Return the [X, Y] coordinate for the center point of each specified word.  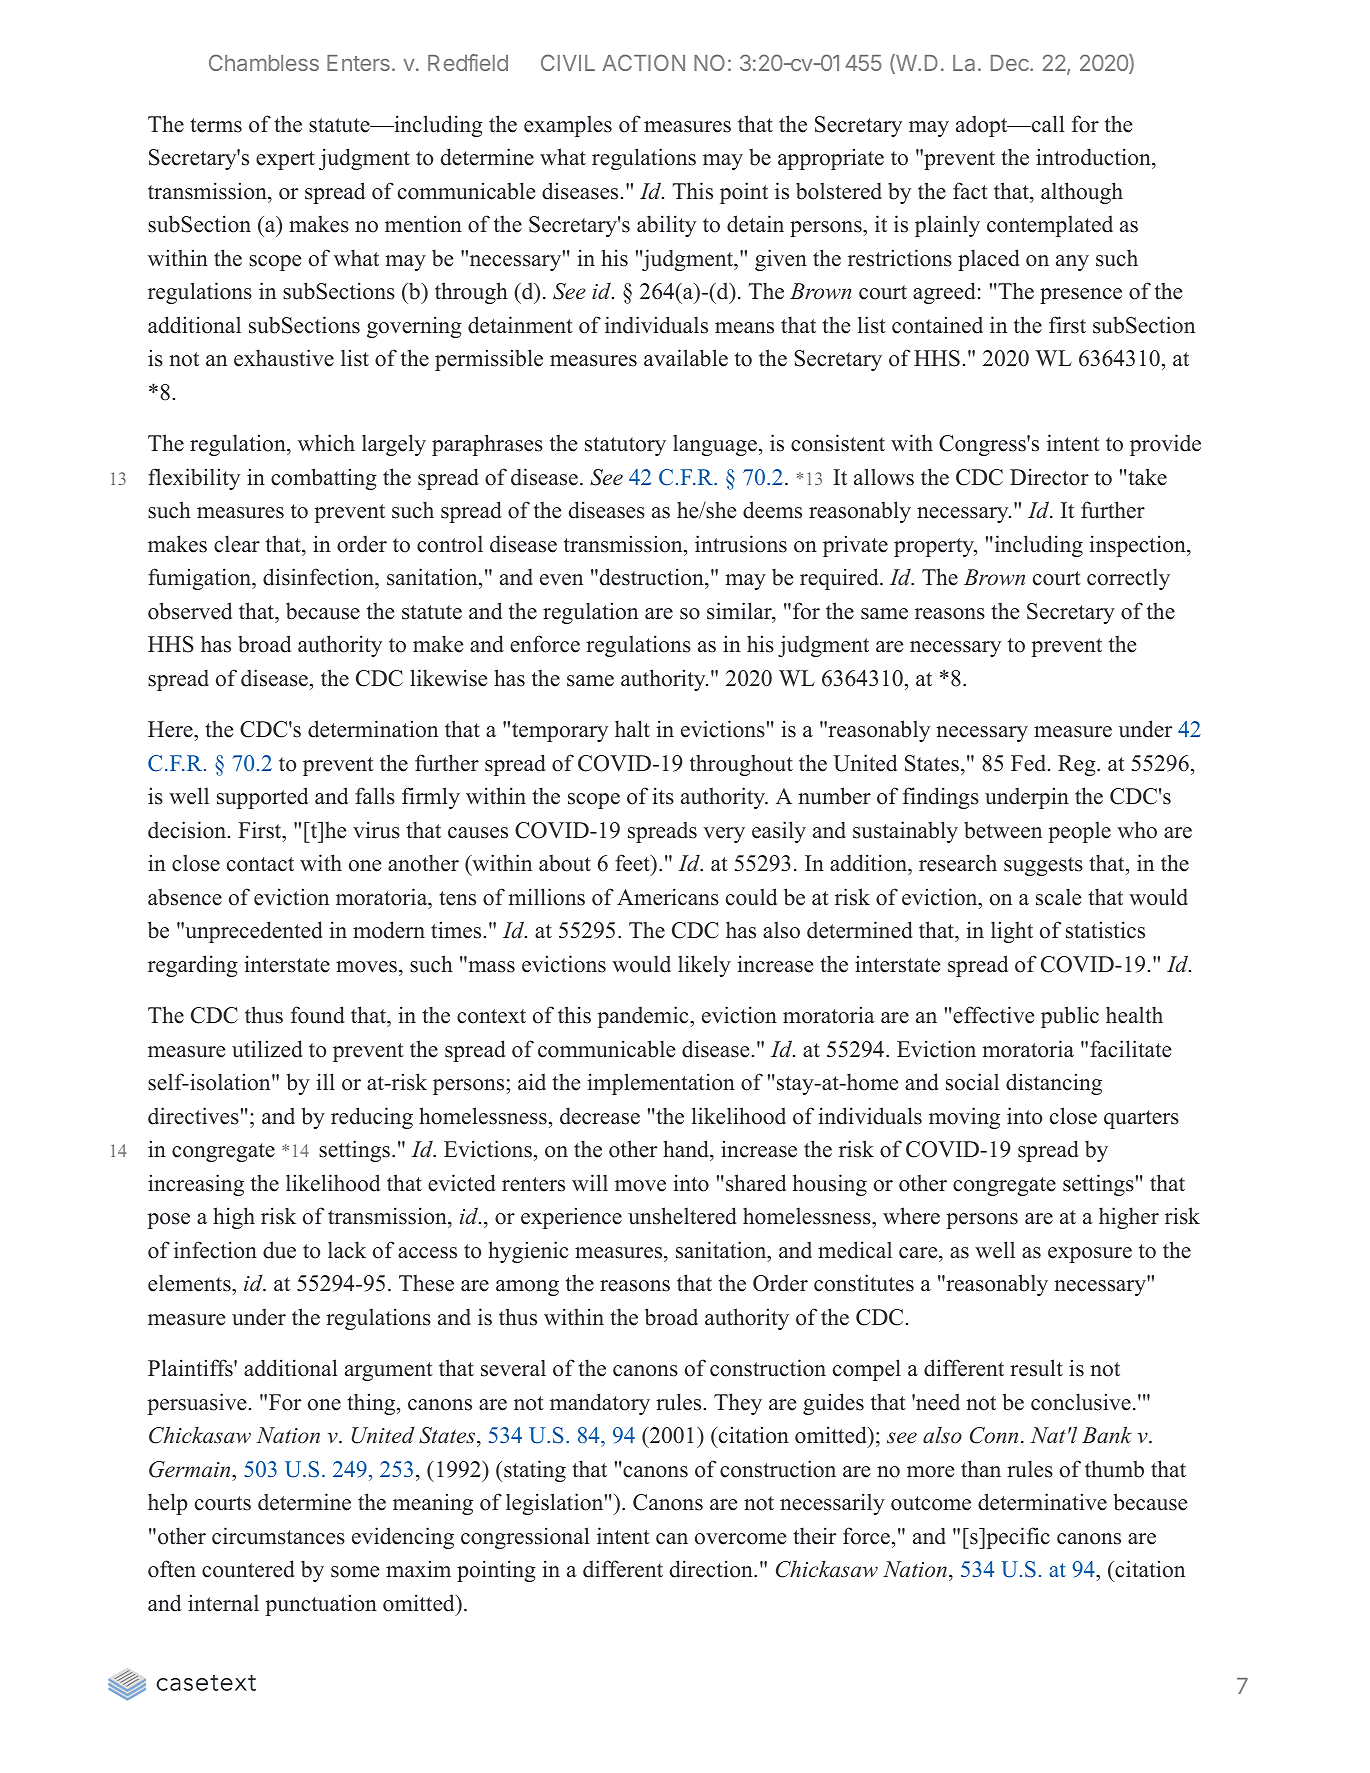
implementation [661, 1084]
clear [237, 544]
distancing [1054, 1084]
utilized [267, 1049]
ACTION [643, 62]
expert [285, 160]
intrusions [741, 544]
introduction [1094, 157]
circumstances [278, 1536]
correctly [1128, 579]
